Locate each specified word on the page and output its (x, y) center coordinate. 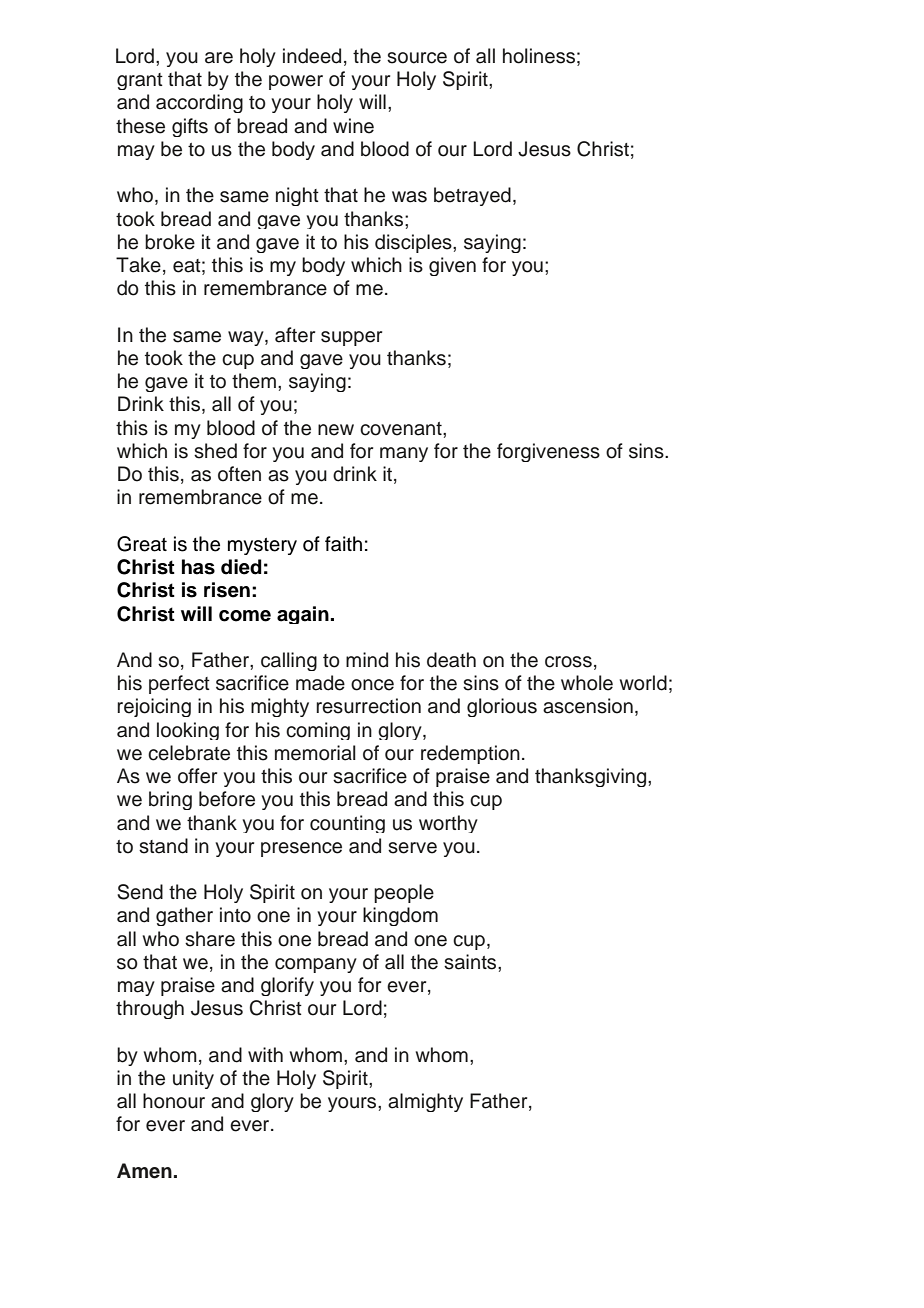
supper (351, 338)
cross (568, 662)
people (404, 893)
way (247, 338)
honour (174, 1101)
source (417, 58)
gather (184, 916)
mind (367, 660)
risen (227, 590)
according (199, 103)
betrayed (472, 196)
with (265, 1054)
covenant (402, 429)
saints (471, 962)
